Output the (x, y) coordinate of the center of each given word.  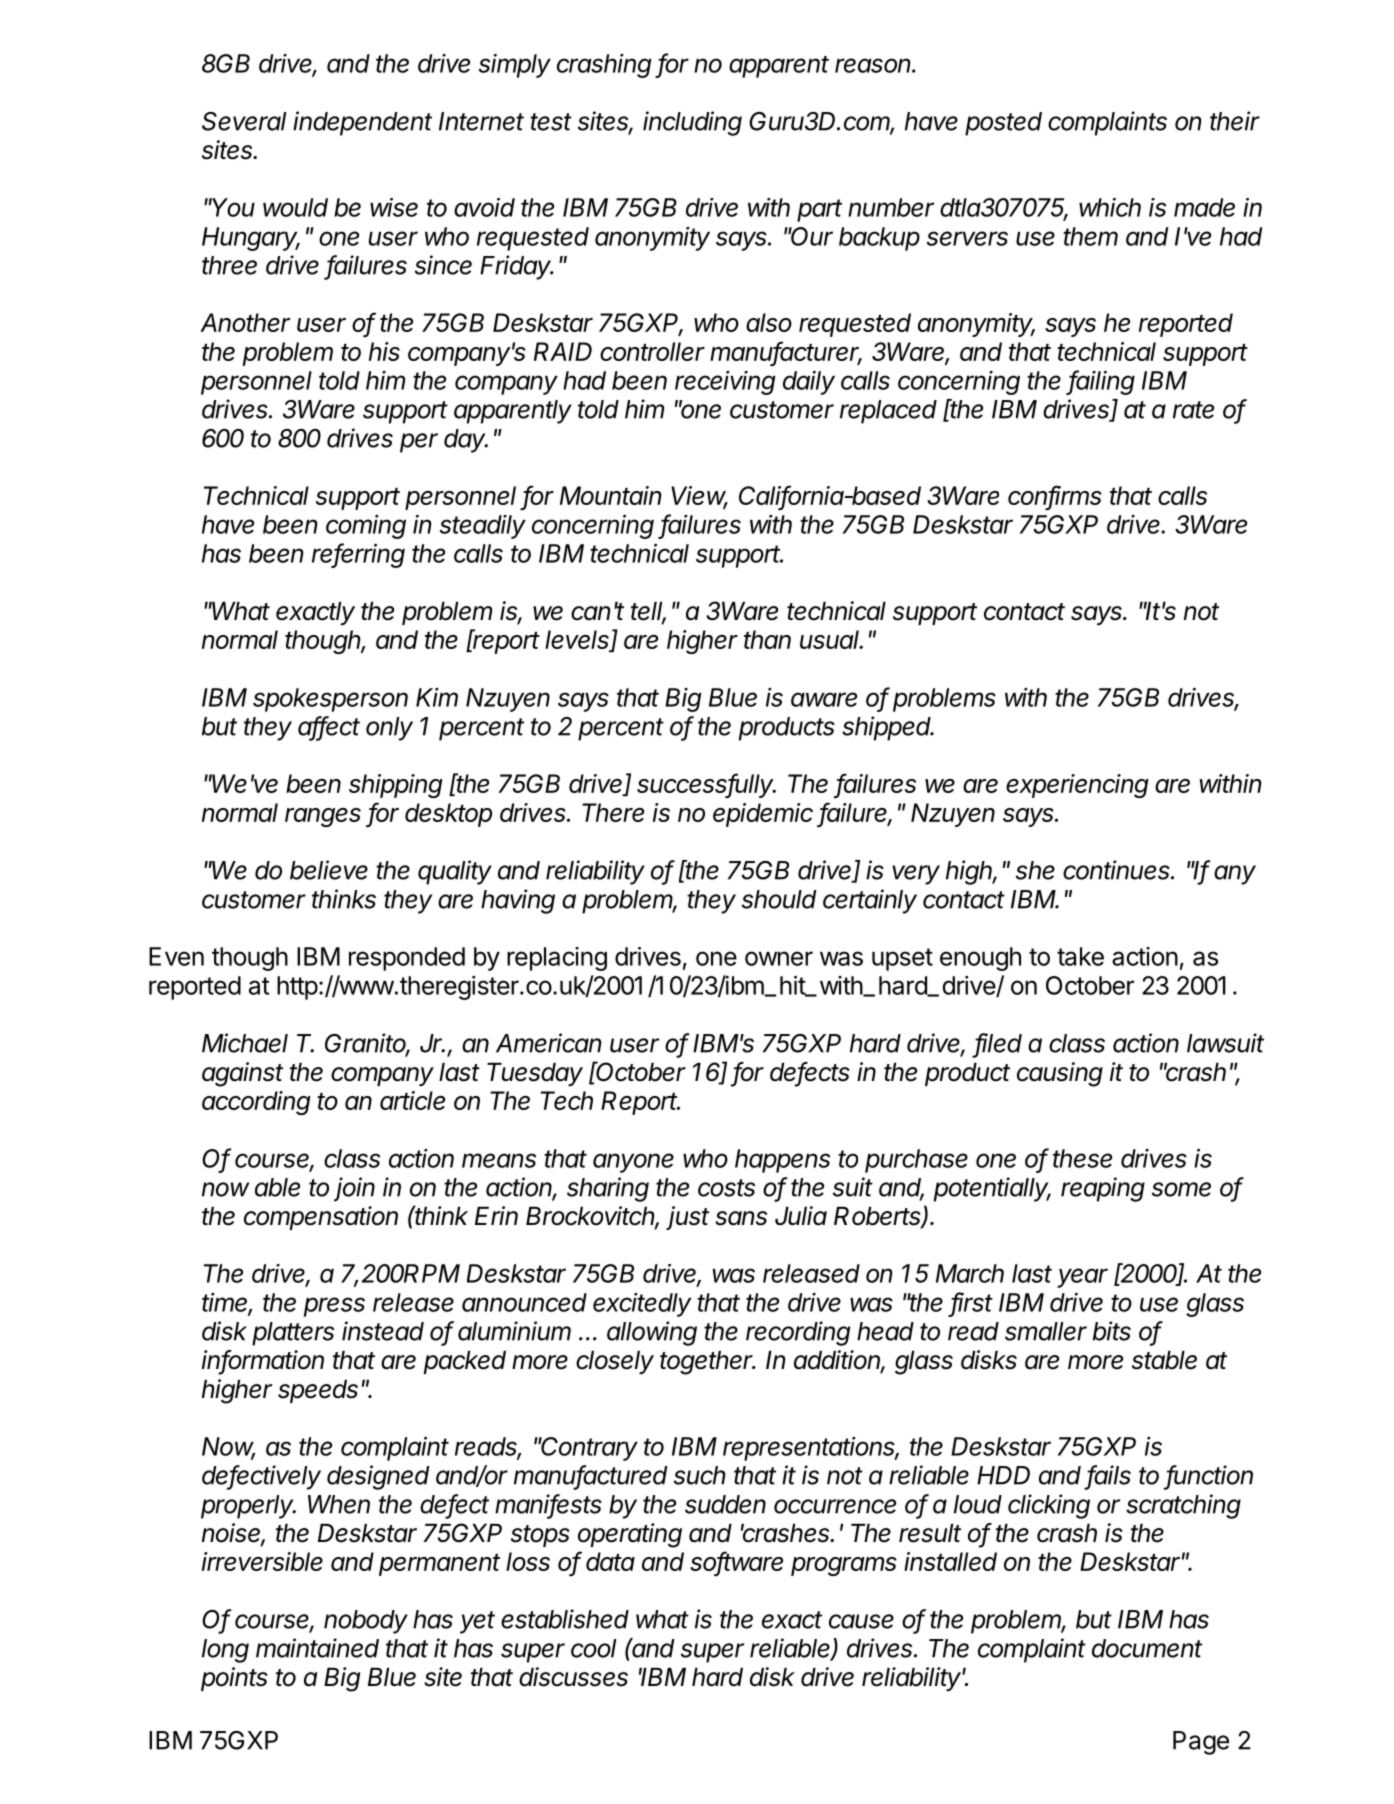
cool (593, 1648)
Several (244, 121)
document (1147, 1648)
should (779, 899)
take (1080, 956)
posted (1003, 124)
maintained (317, 1648)
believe (329, 870)
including (692, 123)
